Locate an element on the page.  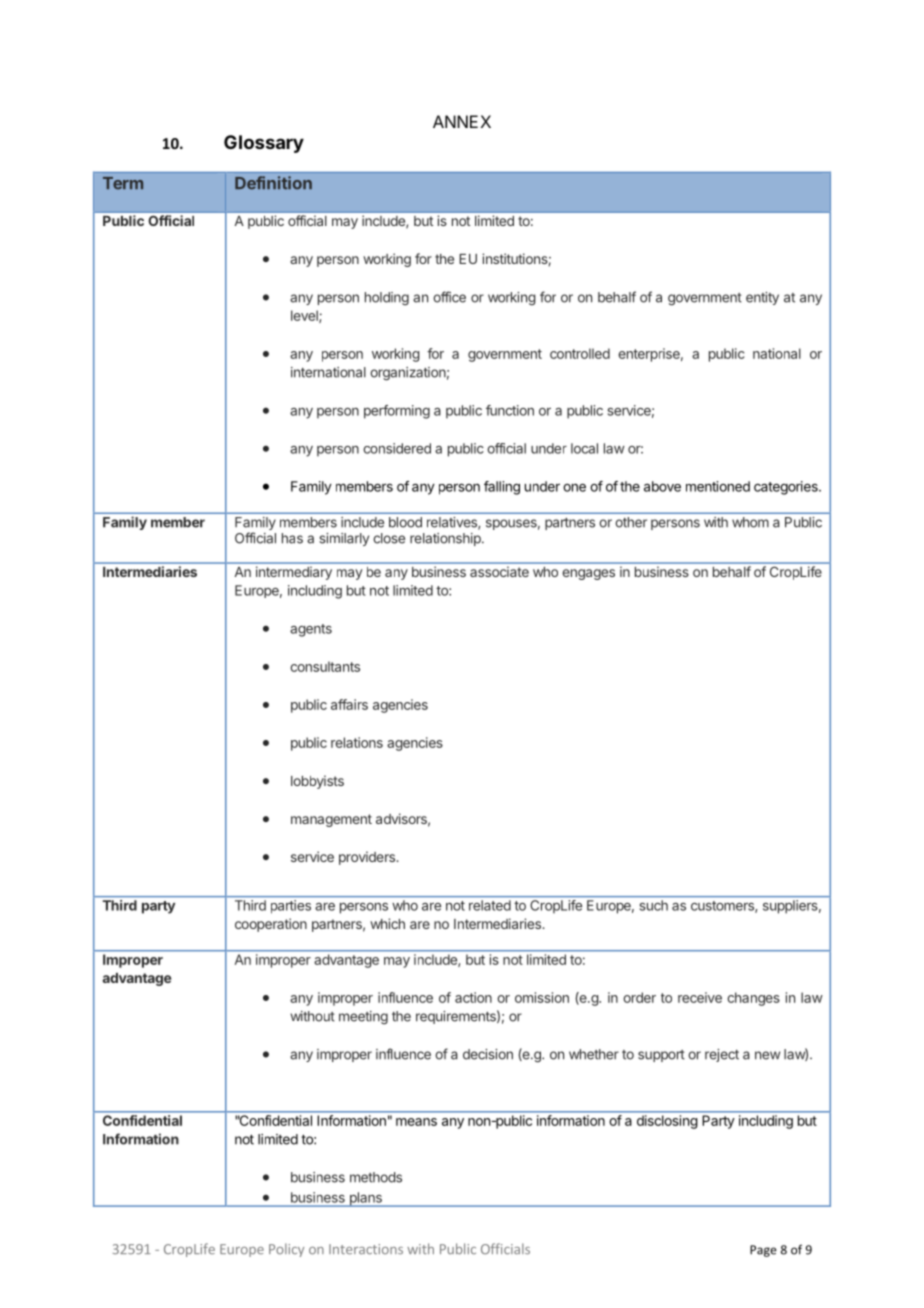
Page is located at coordinates (763, 1251).
